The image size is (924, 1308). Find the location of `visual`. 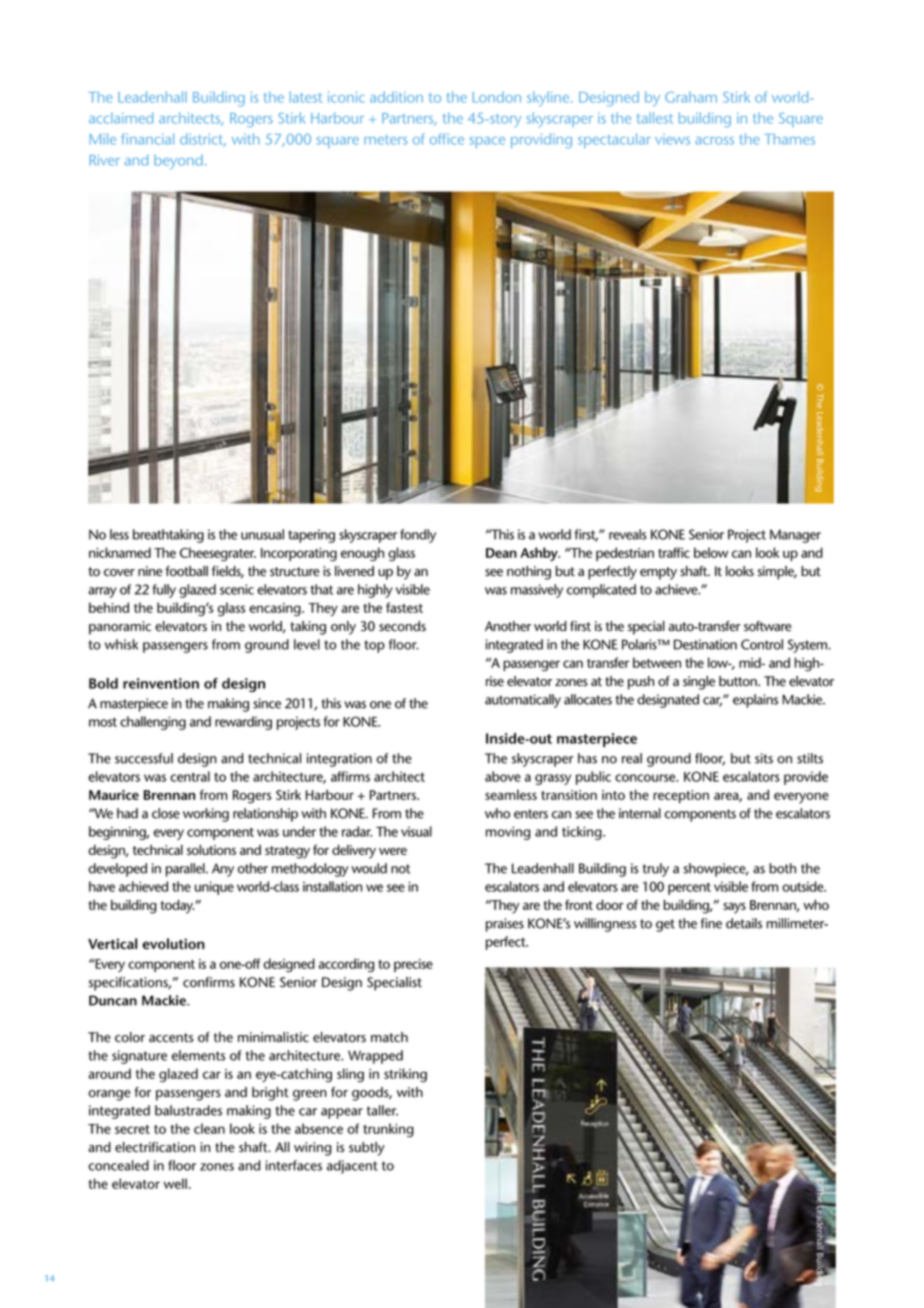

visual is located at coordinates (416, 831).
